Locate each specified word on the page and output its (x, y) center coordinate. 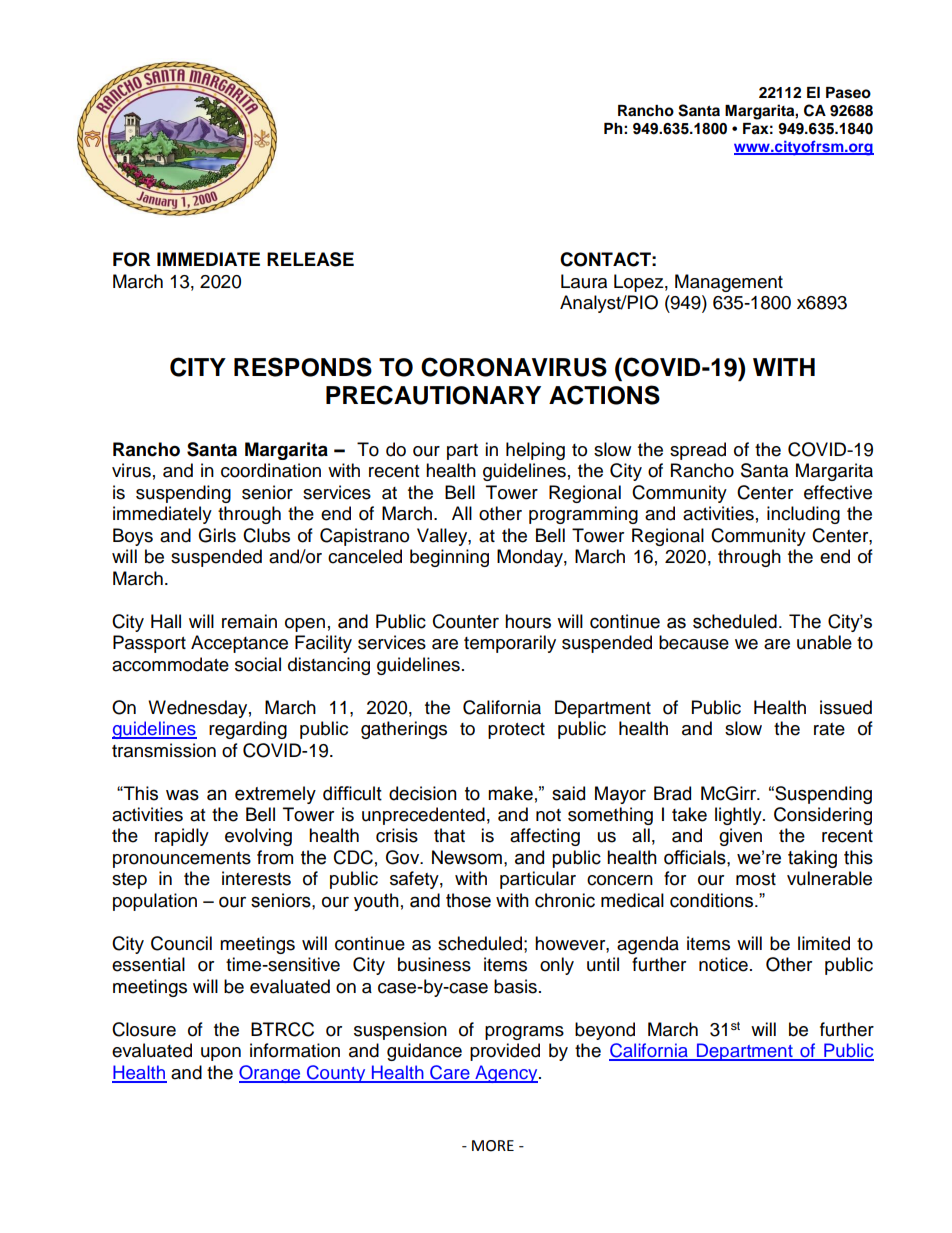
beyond (605, 1031)
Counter (466, 621)
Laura (584, 281)
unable (824, 642)
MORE (493, 1146)
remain (249, 621)
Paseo (848, 93)
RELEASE (310, 259)
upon (221, 1054)
